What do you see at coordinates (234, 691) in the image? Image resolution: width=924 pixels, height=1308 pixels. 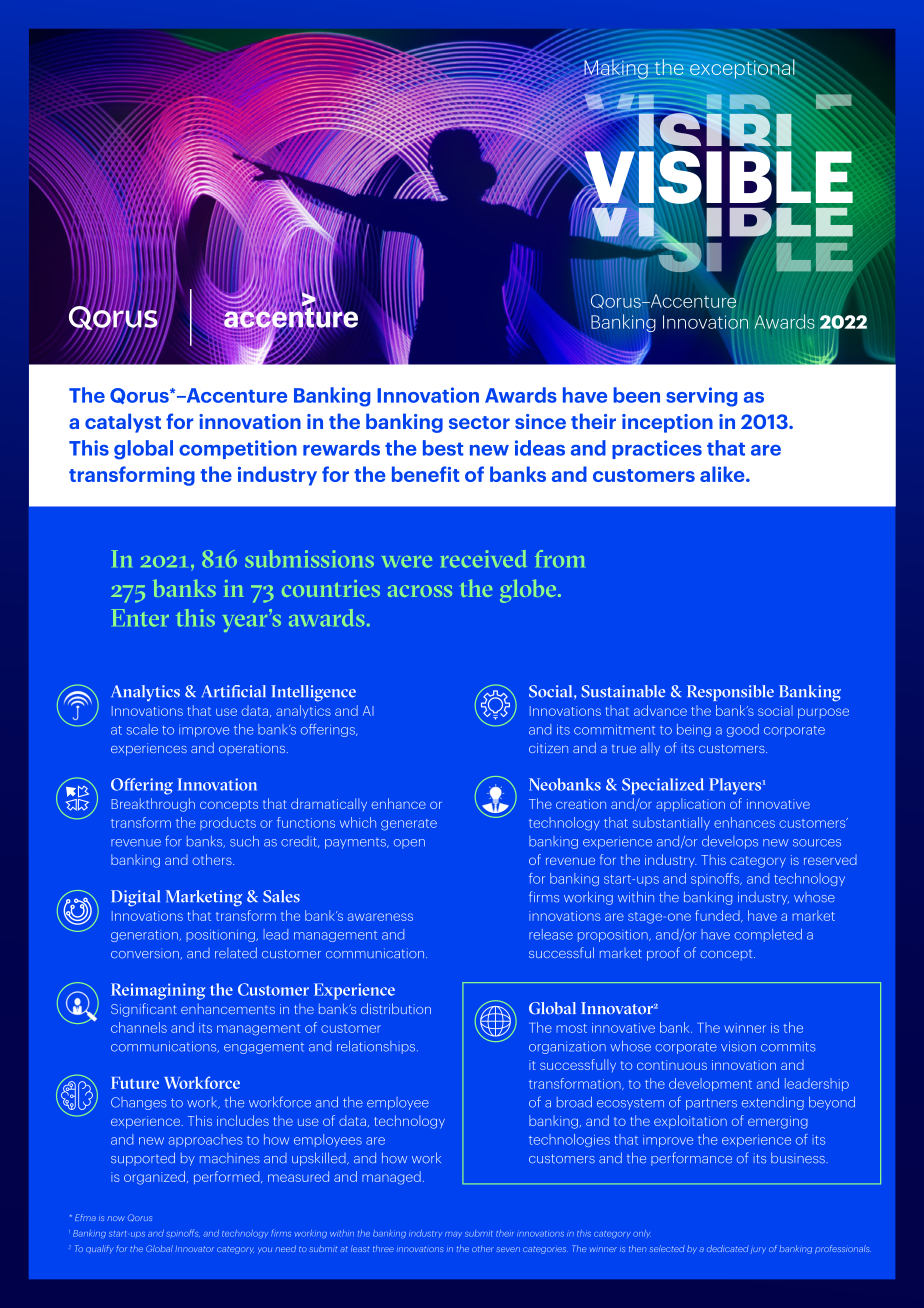 I see `Artificial` at bounding box center [234, 691].
